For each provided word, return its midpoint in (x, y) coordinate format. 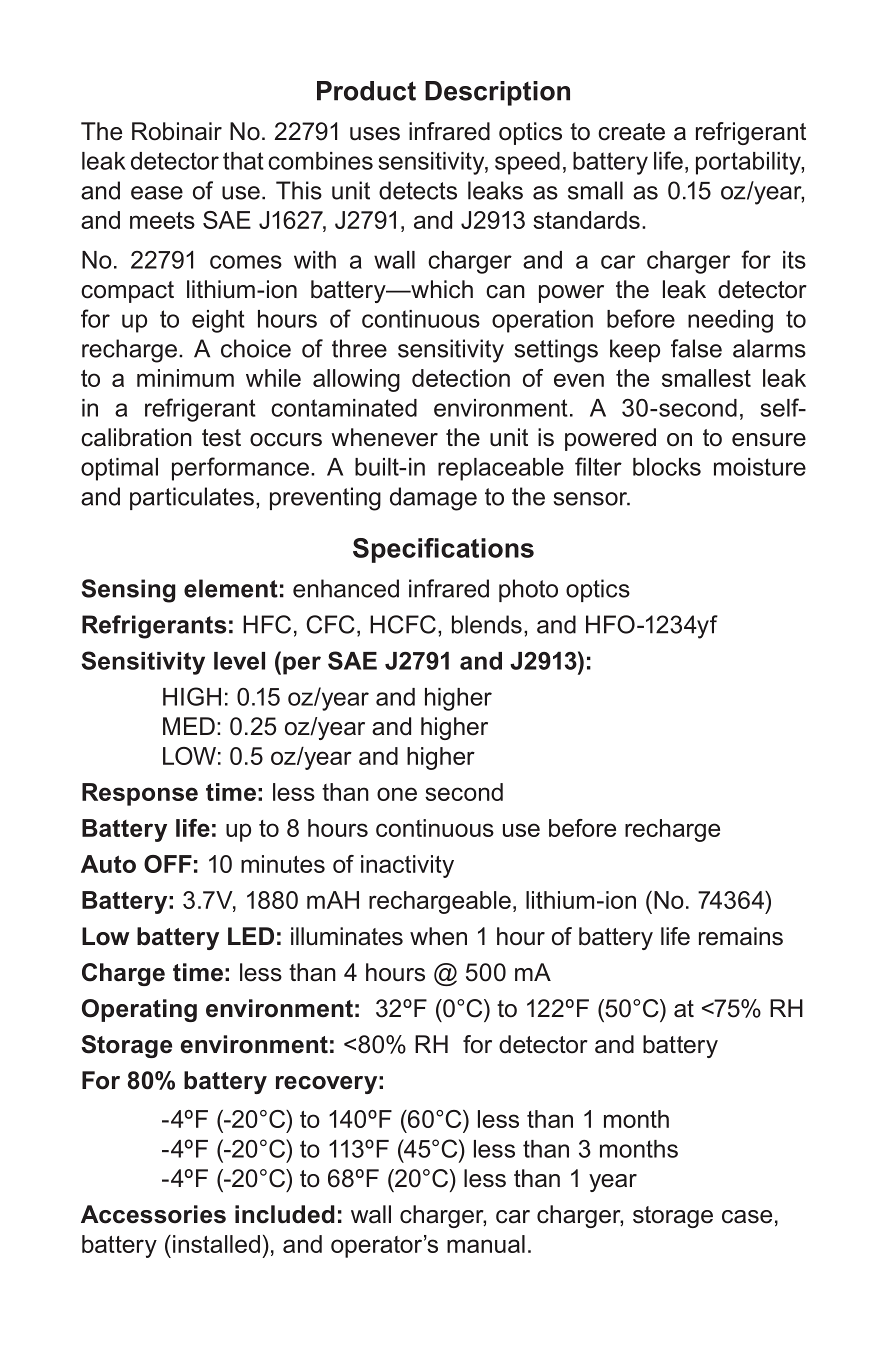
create (631, 132)
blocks (667, 467)
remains (741, 936)
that (243, 161)
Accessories (153, 1214)
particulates (192, 498)
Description (497, 93)
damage (433, 499)
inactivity (407, 866)
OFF (168, 864)
